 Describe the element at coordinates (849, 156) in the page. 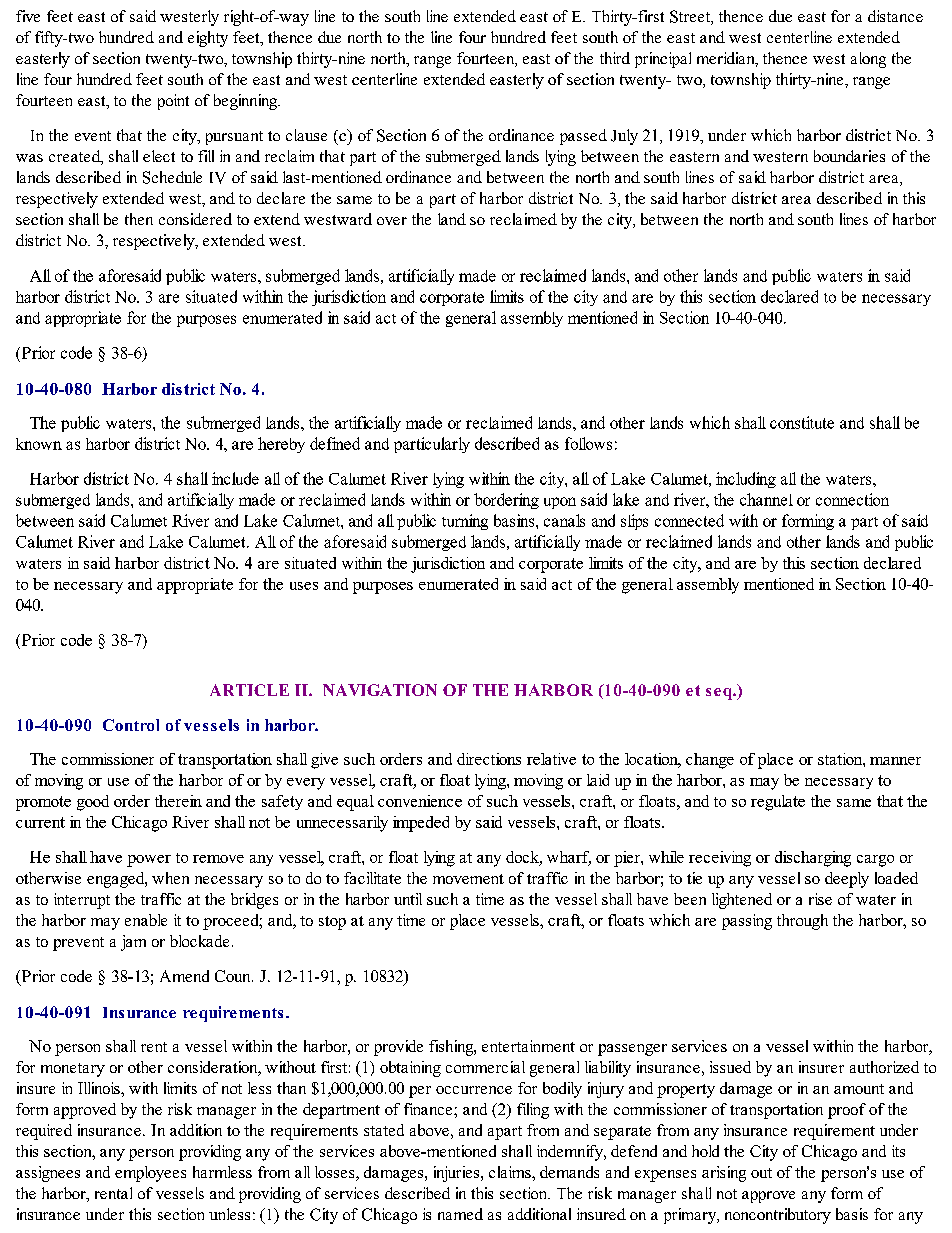

I see `boundaries` at that location.
